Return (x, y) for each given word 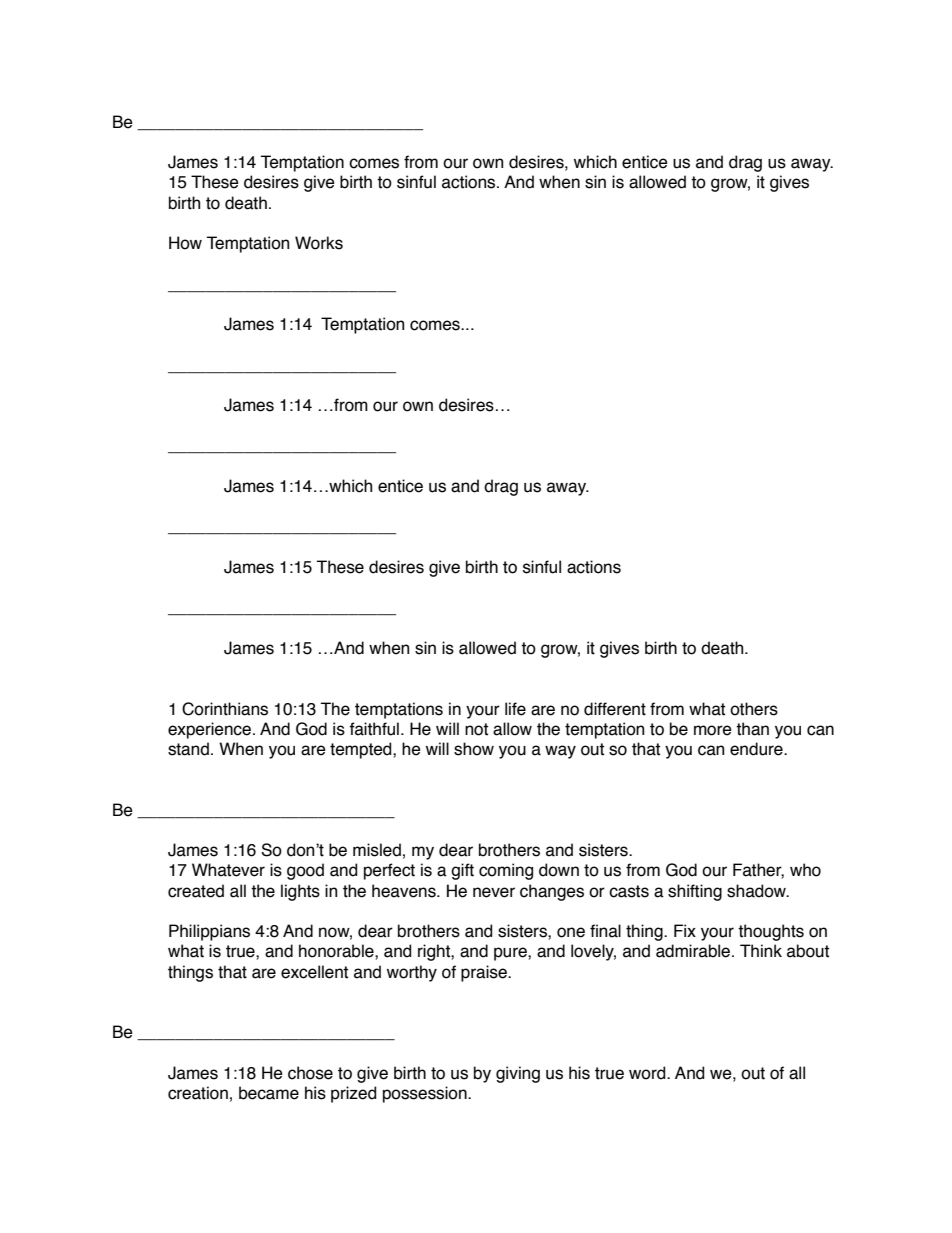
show (474, 749)
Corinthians (225, 709)
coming (506, 871)
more (713, 730)
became (269, 1093)
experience (209, 730)
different (615, 709)
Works (319, 243)
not (476, 729)
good (305, 871)
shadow (757, 891)
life (515, 709)
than (752, 729)
